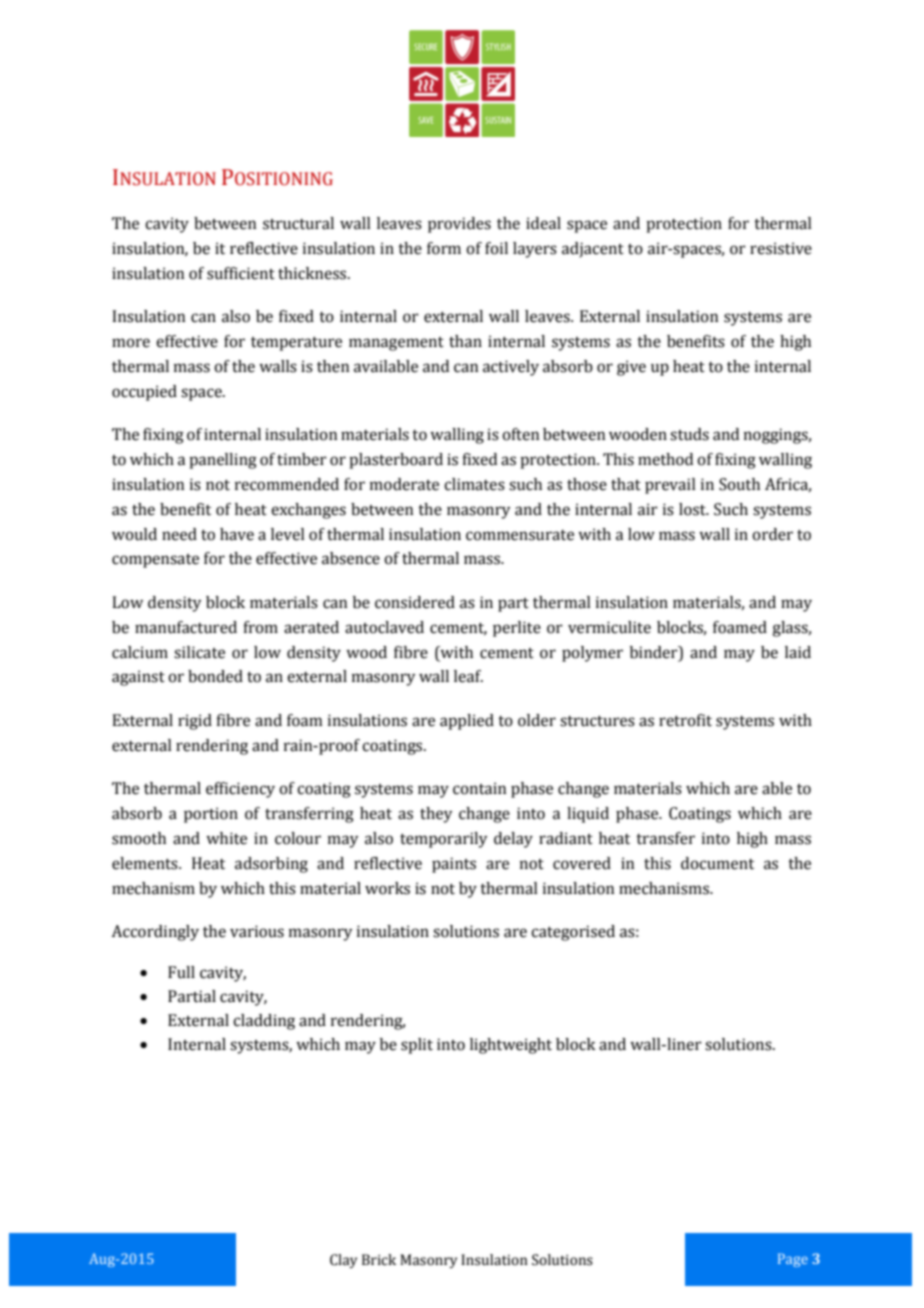 The image size is (924, 1308). What do you see at coordinates (685, 720) in the document?
I see `retrofit` at bounding box center [685, 720].
